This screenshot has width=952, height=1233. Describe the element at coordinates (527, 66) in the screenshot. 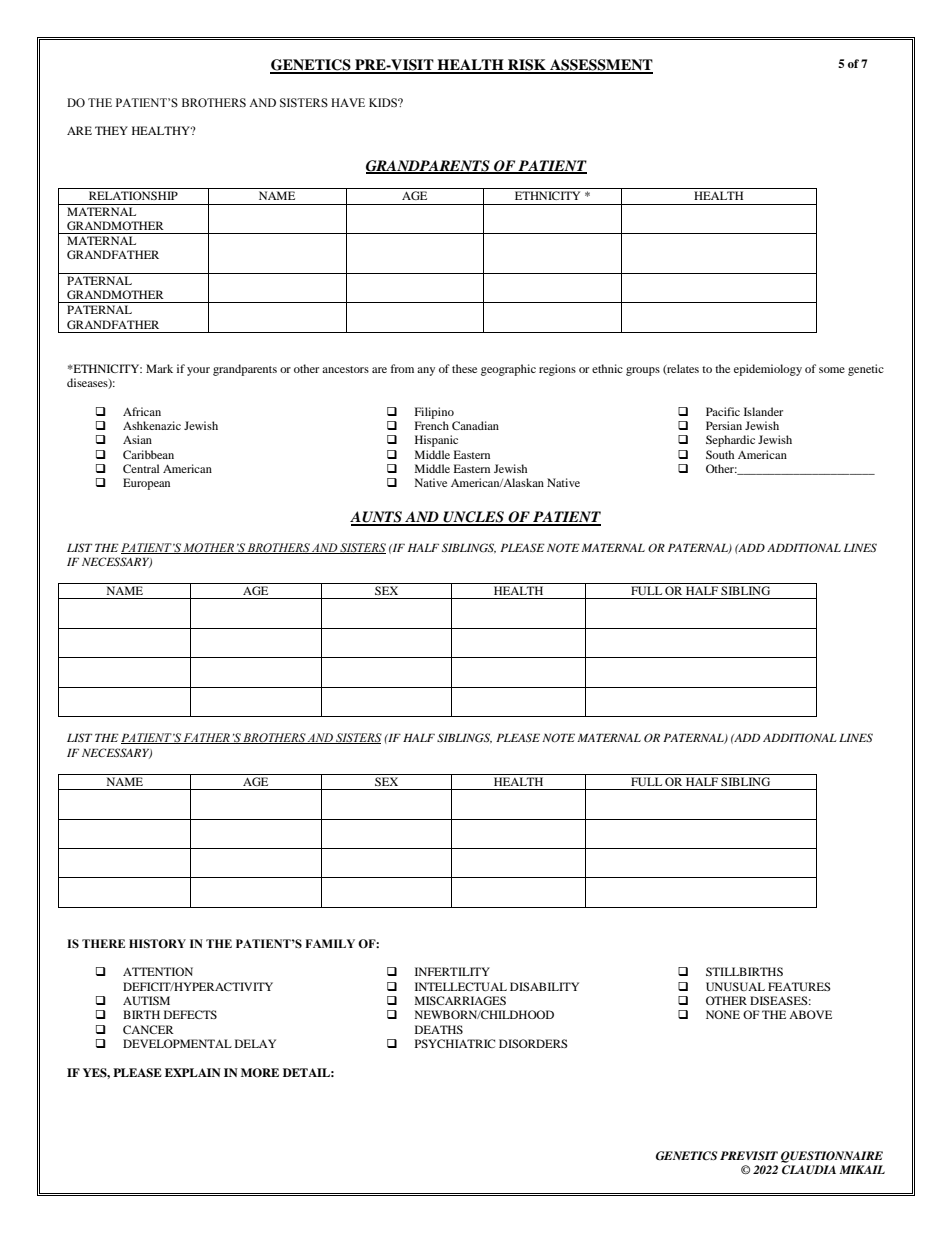

I see `RISK` at that location.
